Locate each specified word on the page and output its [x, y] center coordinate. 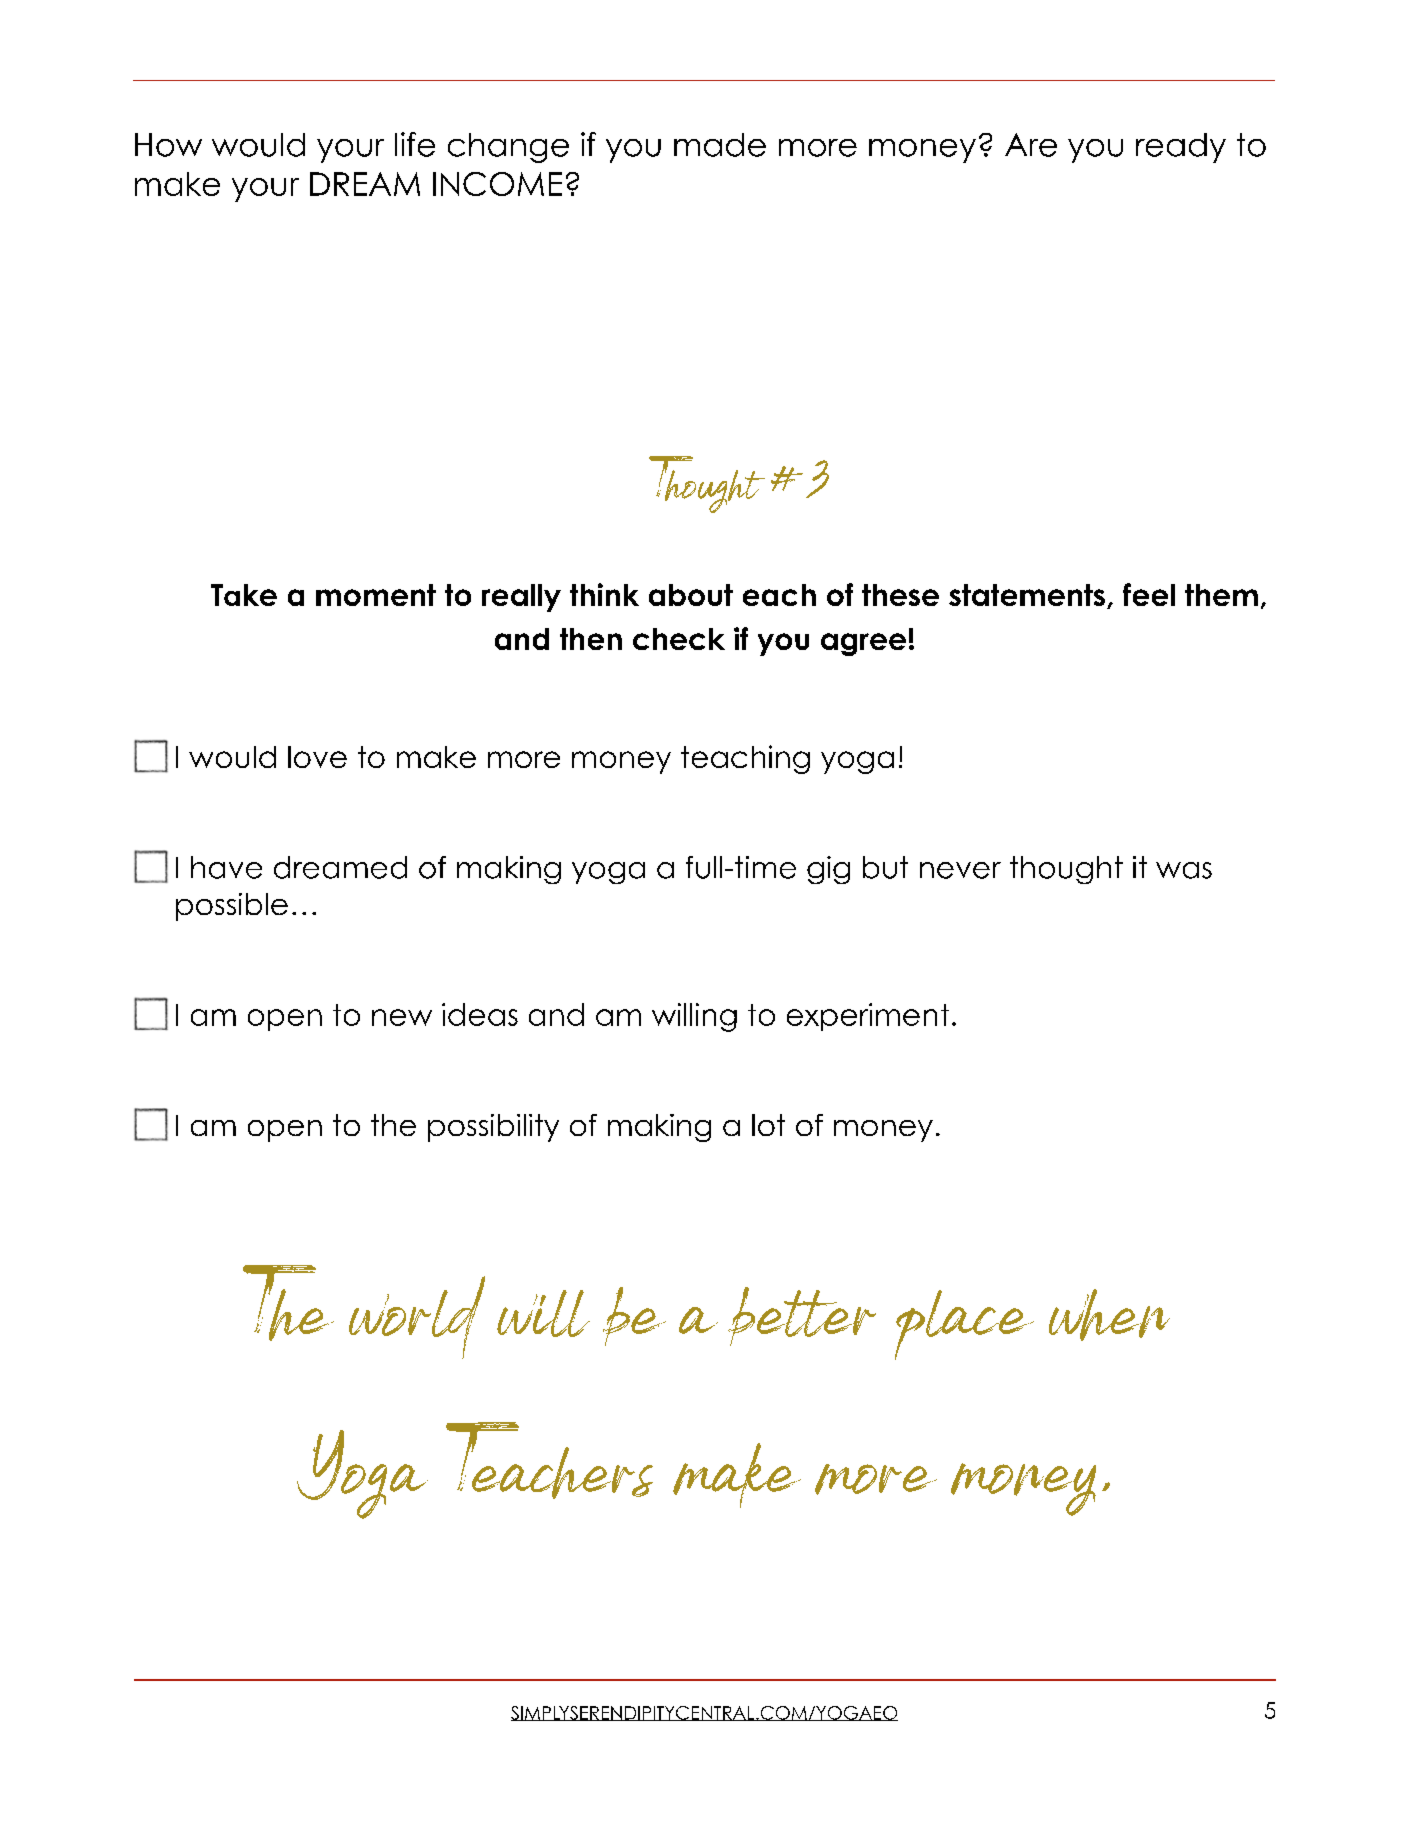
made [720, 145]
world [417, 1317]
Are [1031, 145]
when [1109, 1315]
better [802, 1316]
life [415, 144]
